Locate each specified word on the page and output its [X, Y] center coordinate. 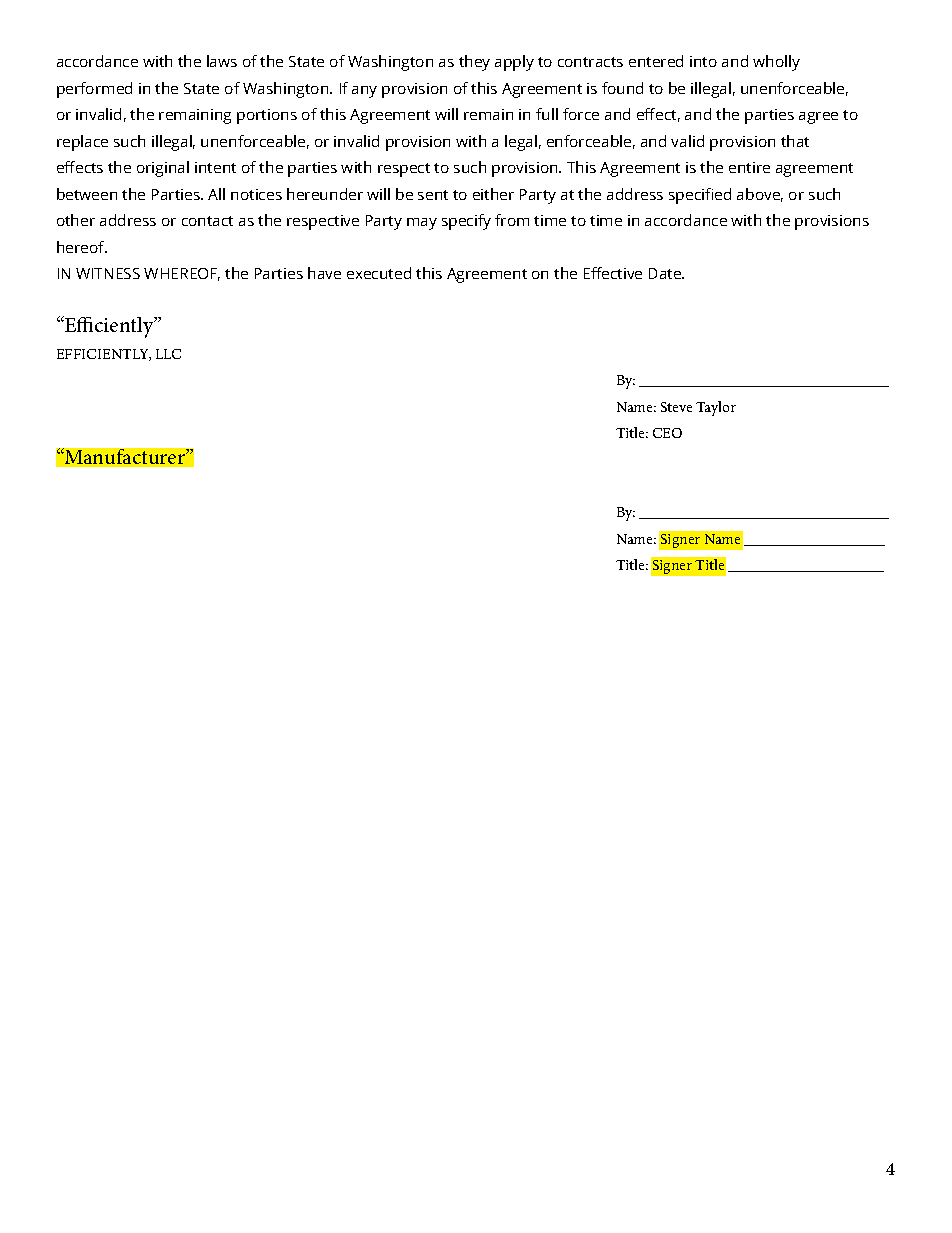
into [703, 61]
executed [379, 273]
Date [666, 273]
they [474, 63]
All [216, 194]
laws [222, 61]
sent [433, 195]
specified [700, 196]
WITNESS [108, 273]
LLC [168, 354]
